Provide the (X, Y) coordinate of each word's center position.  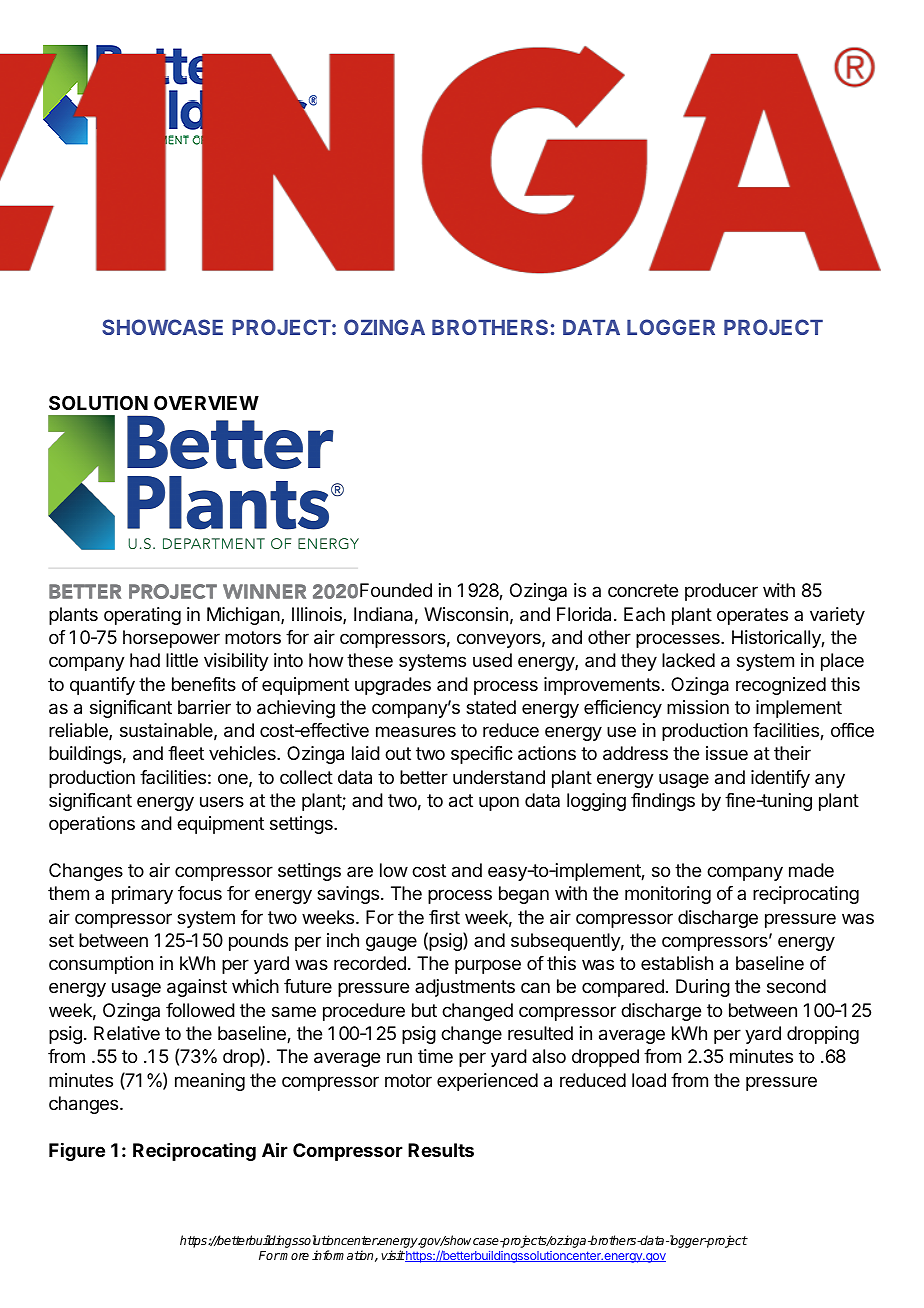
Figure (77, 1151)
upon (499, 803)
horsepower (171, 639)
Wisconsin (466, 614)
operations (92, 825)
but (424, 1010)
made (811, 870)
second (796, 986)
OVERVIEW (206, 403)
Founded (396, 590)
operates (752, 616)
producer (721, 592)
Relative (127, 1033)
